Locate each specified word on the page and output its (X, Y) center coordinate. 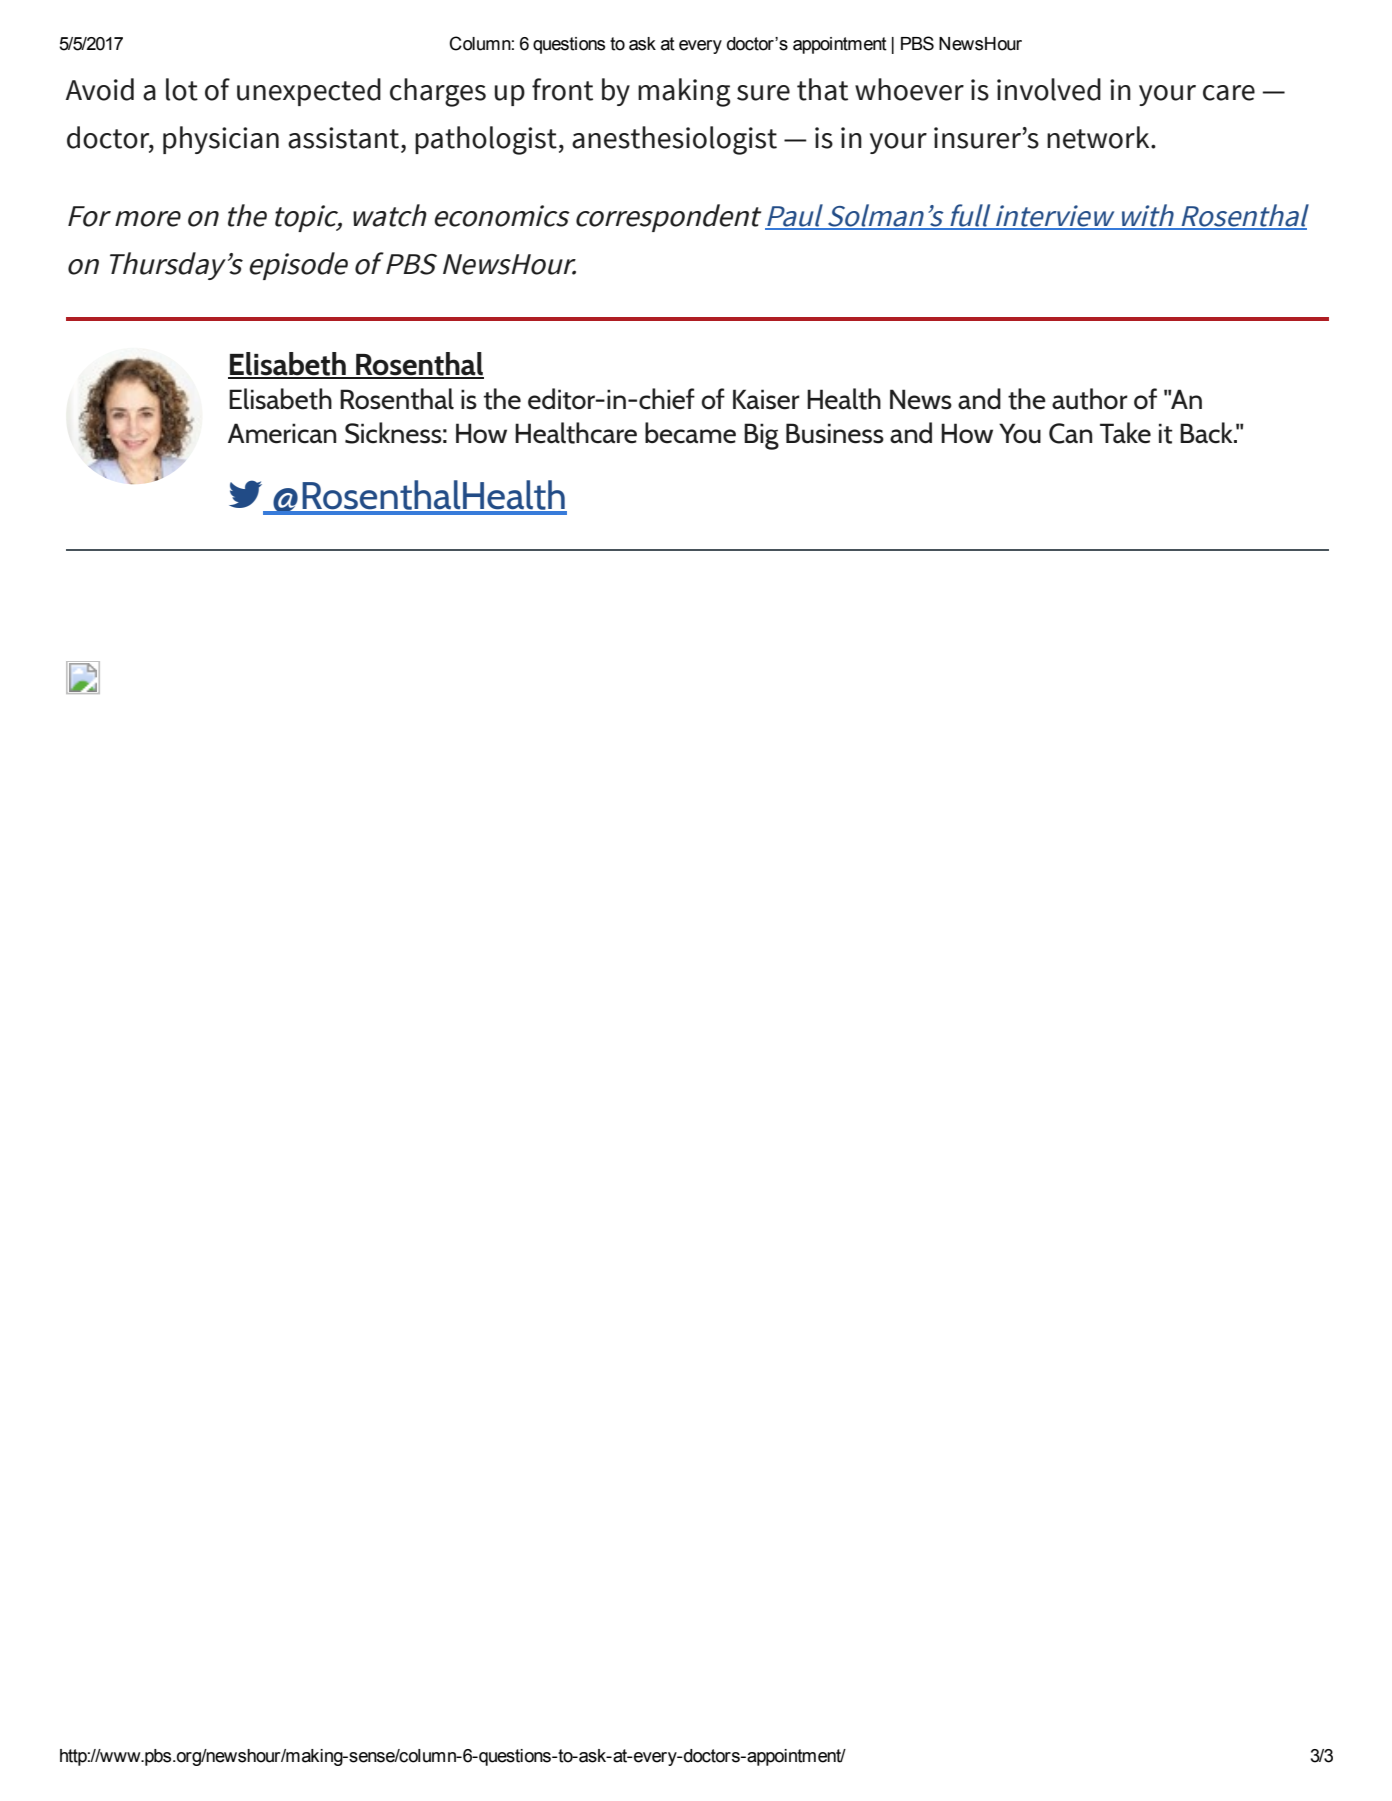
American (282, 433)
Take (1125, 433)
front (562, 89)
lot (182, 89)
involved (1049, 89)
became (690, 433)
